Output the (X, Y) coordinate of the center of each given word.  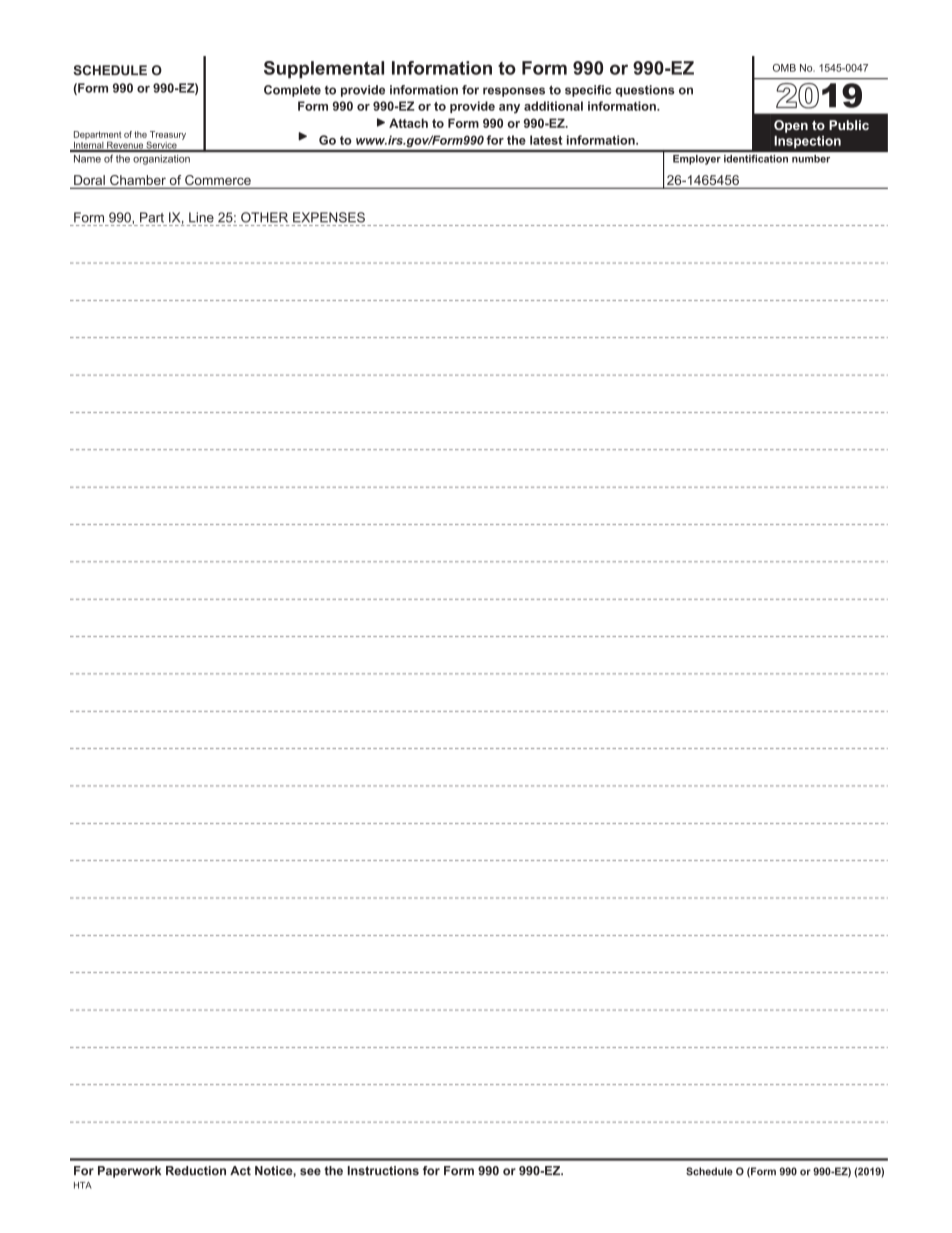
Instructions (383, 1171)
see (310, 1172)
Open (791, 126)
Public (849, 125)
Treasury (167, 136)
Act (240, 1171)
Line (201, 217)
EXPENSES (329, 217)
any (509, 109)
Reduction (196, 1171)
